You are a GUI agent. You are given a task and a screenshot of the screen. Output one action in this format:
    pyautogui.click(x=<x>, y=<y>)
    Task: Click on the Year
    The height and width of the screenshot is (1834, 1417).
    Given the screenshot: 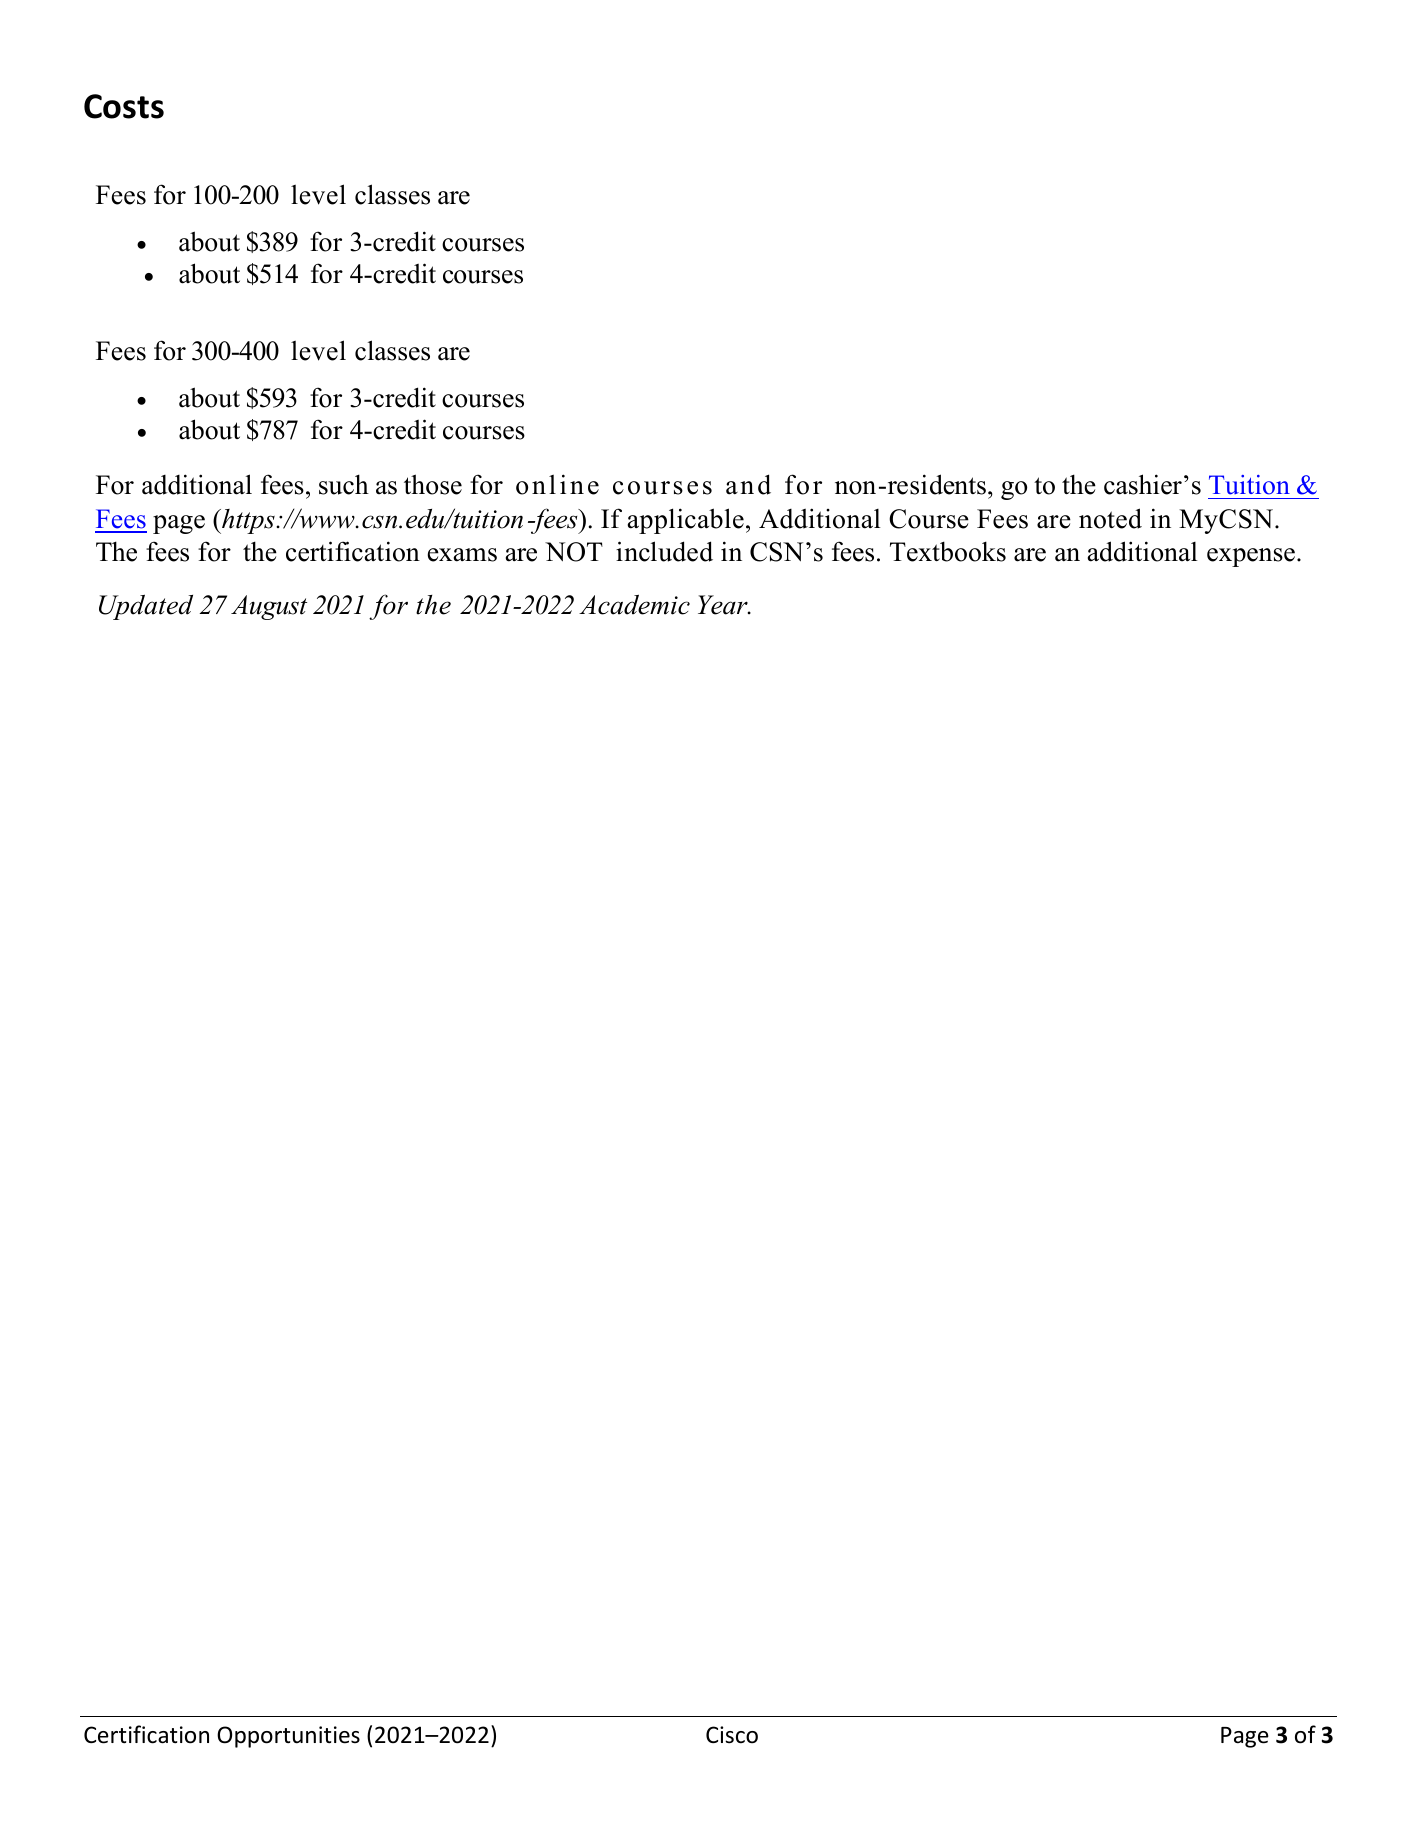 What is the action you would take?
    pyautogui.click(x=724, y=605)
